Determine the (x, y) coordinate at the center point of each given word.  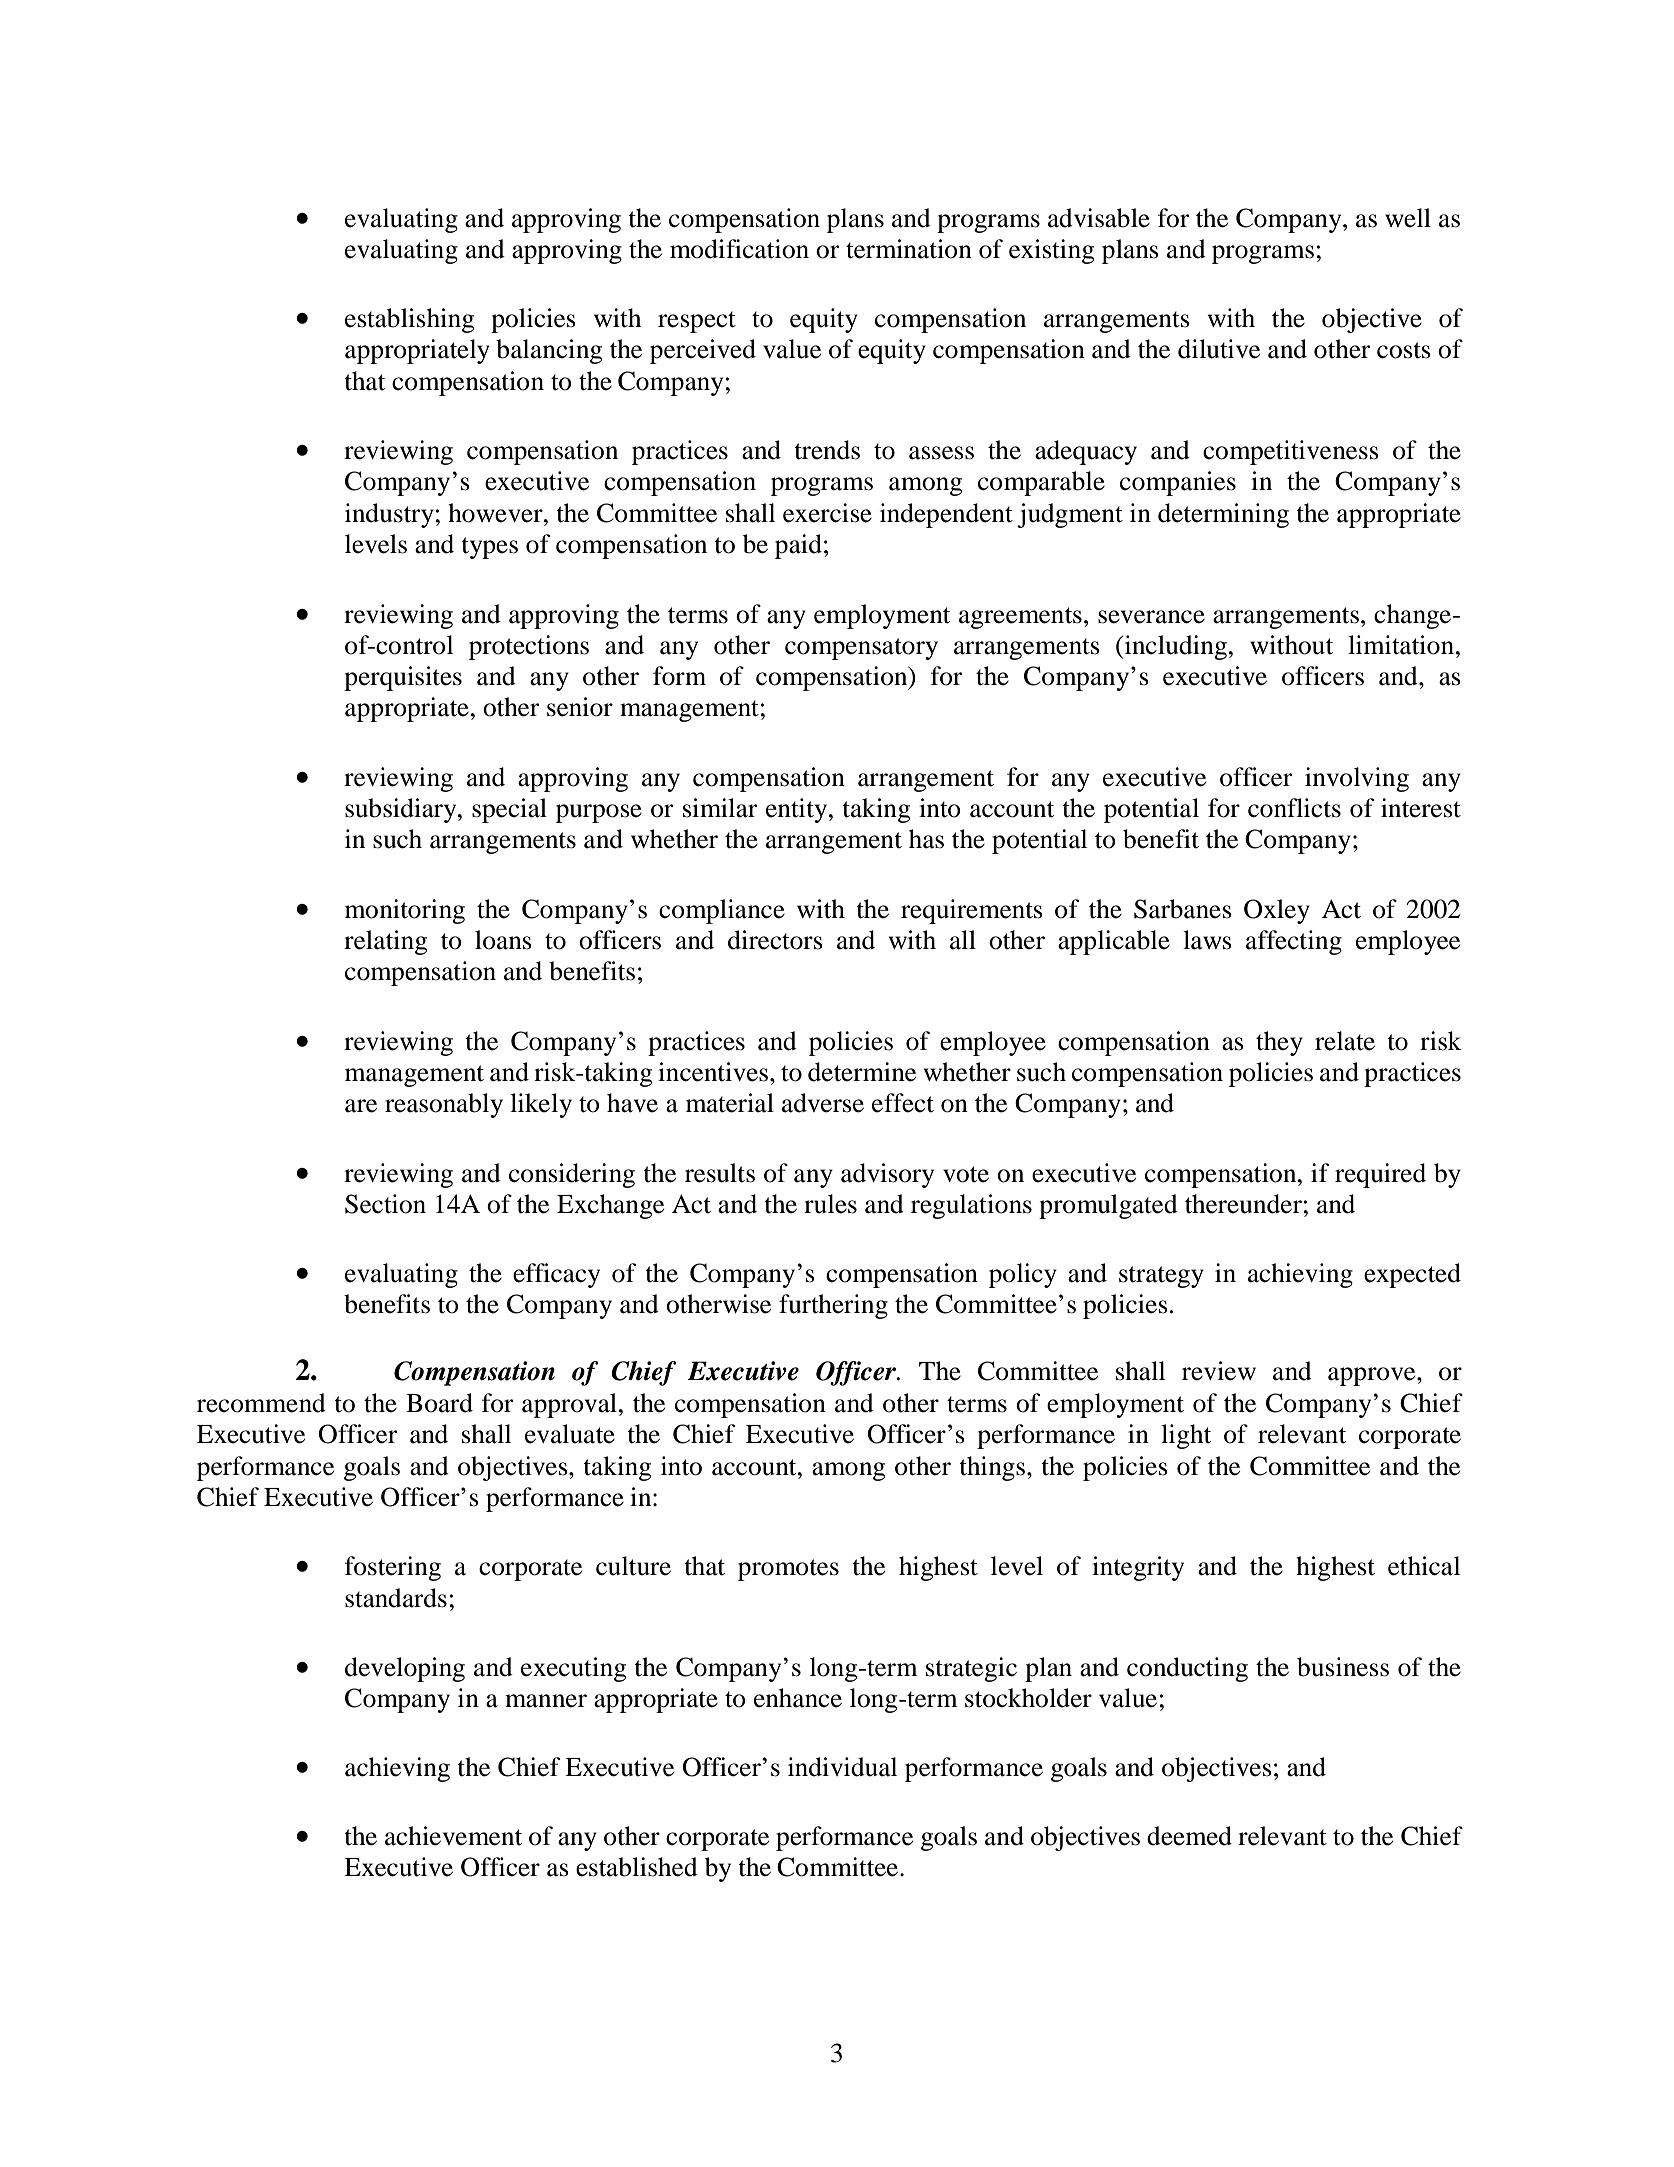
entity (798, 810)
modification (739, 249)
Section (385, 1204)
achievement (453, 1836)
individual (842, 1767)
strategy (1161, 1277)
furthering (833, 1306)
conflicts (1294, 808)
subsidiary (402, 810)
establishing (409, 320)
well (1408, 218)
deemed (1189, 1836)
